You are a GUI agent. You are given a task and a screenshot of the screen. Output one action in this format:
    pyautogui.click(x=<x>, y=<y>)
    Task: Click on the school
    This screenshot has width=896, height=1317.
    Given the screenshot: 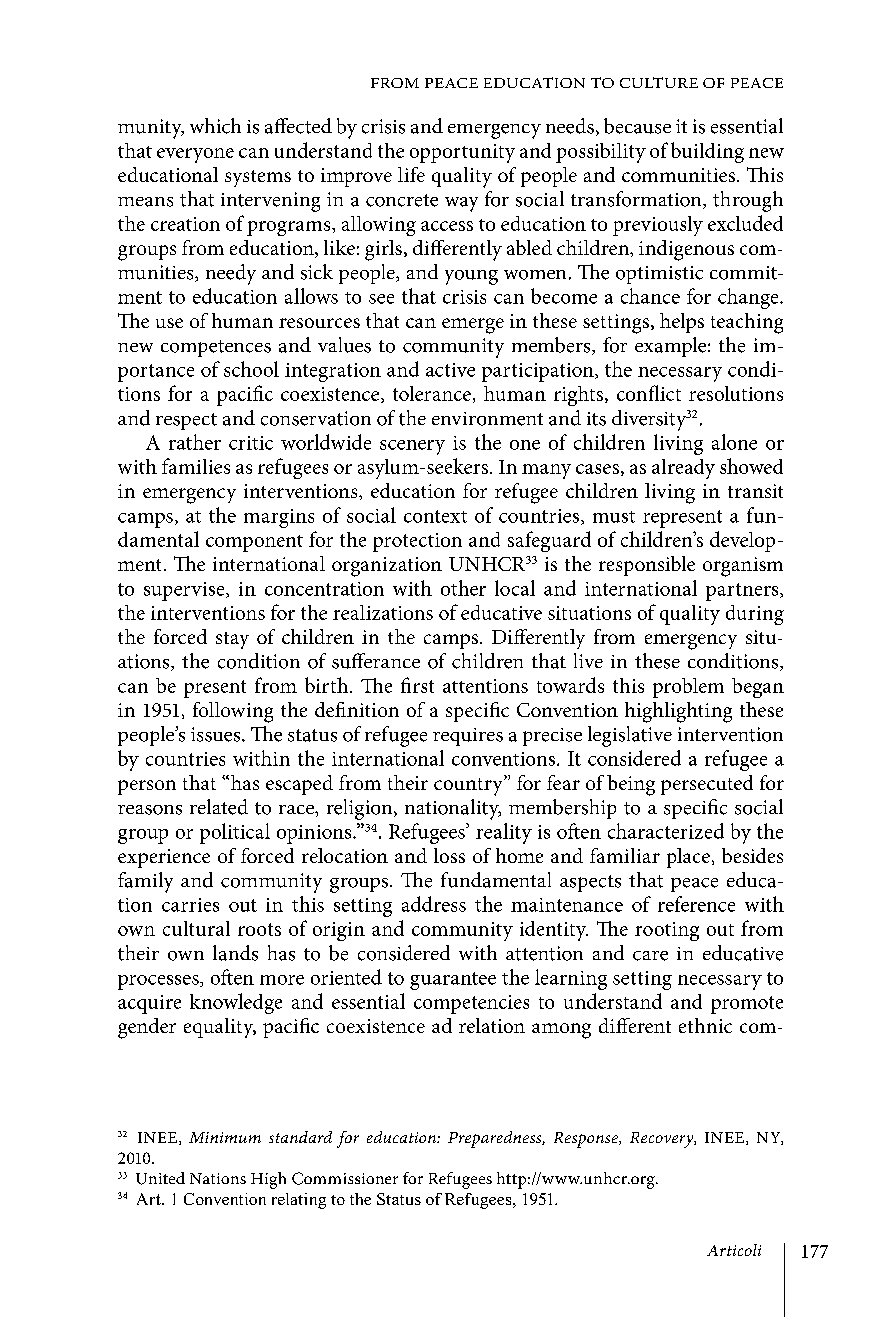 What is the action you would take?
    pyautogui.click(x=251, y=369)
